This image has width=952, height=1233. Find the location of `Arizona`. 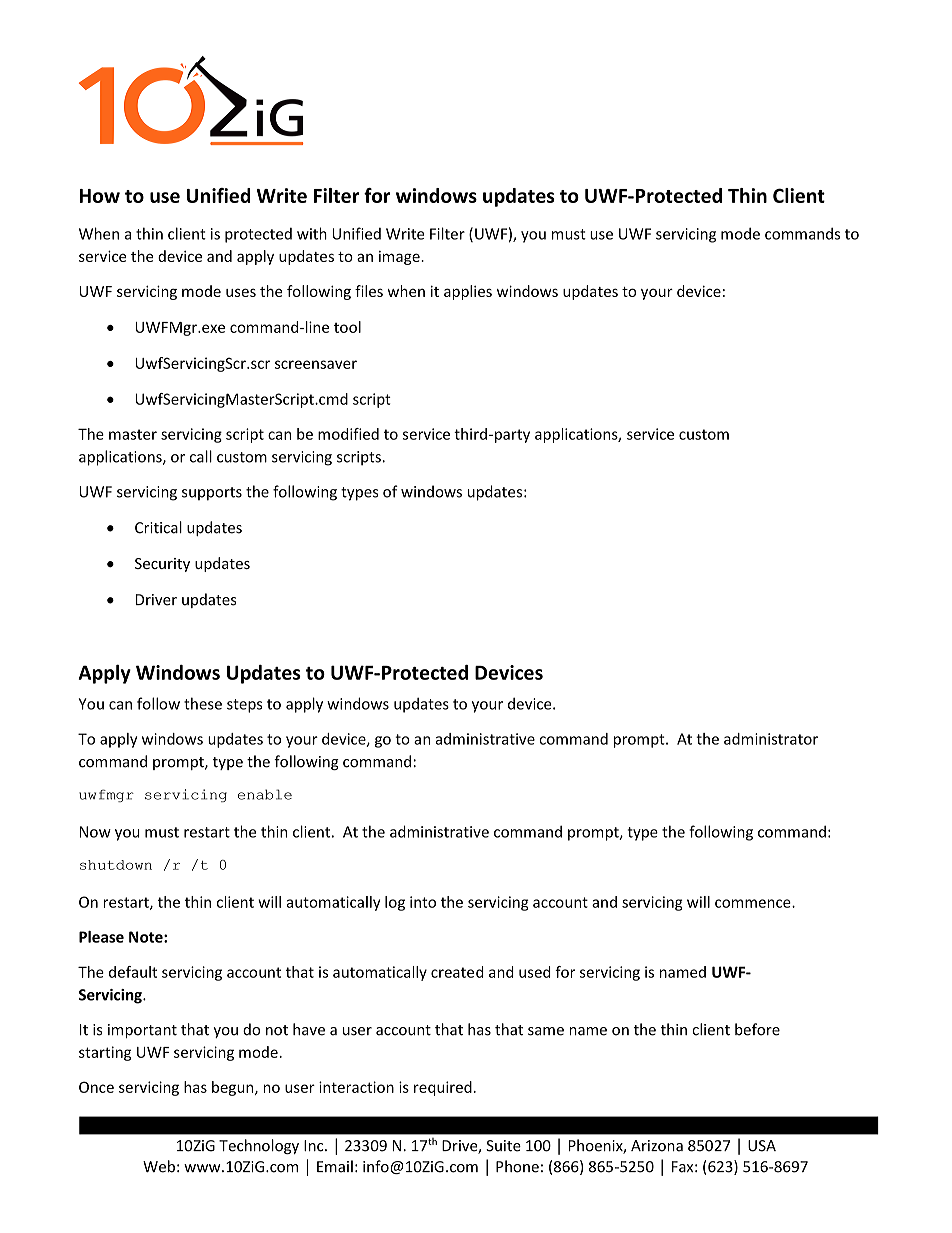

Arizona is located at coordinates (657, 1146).
